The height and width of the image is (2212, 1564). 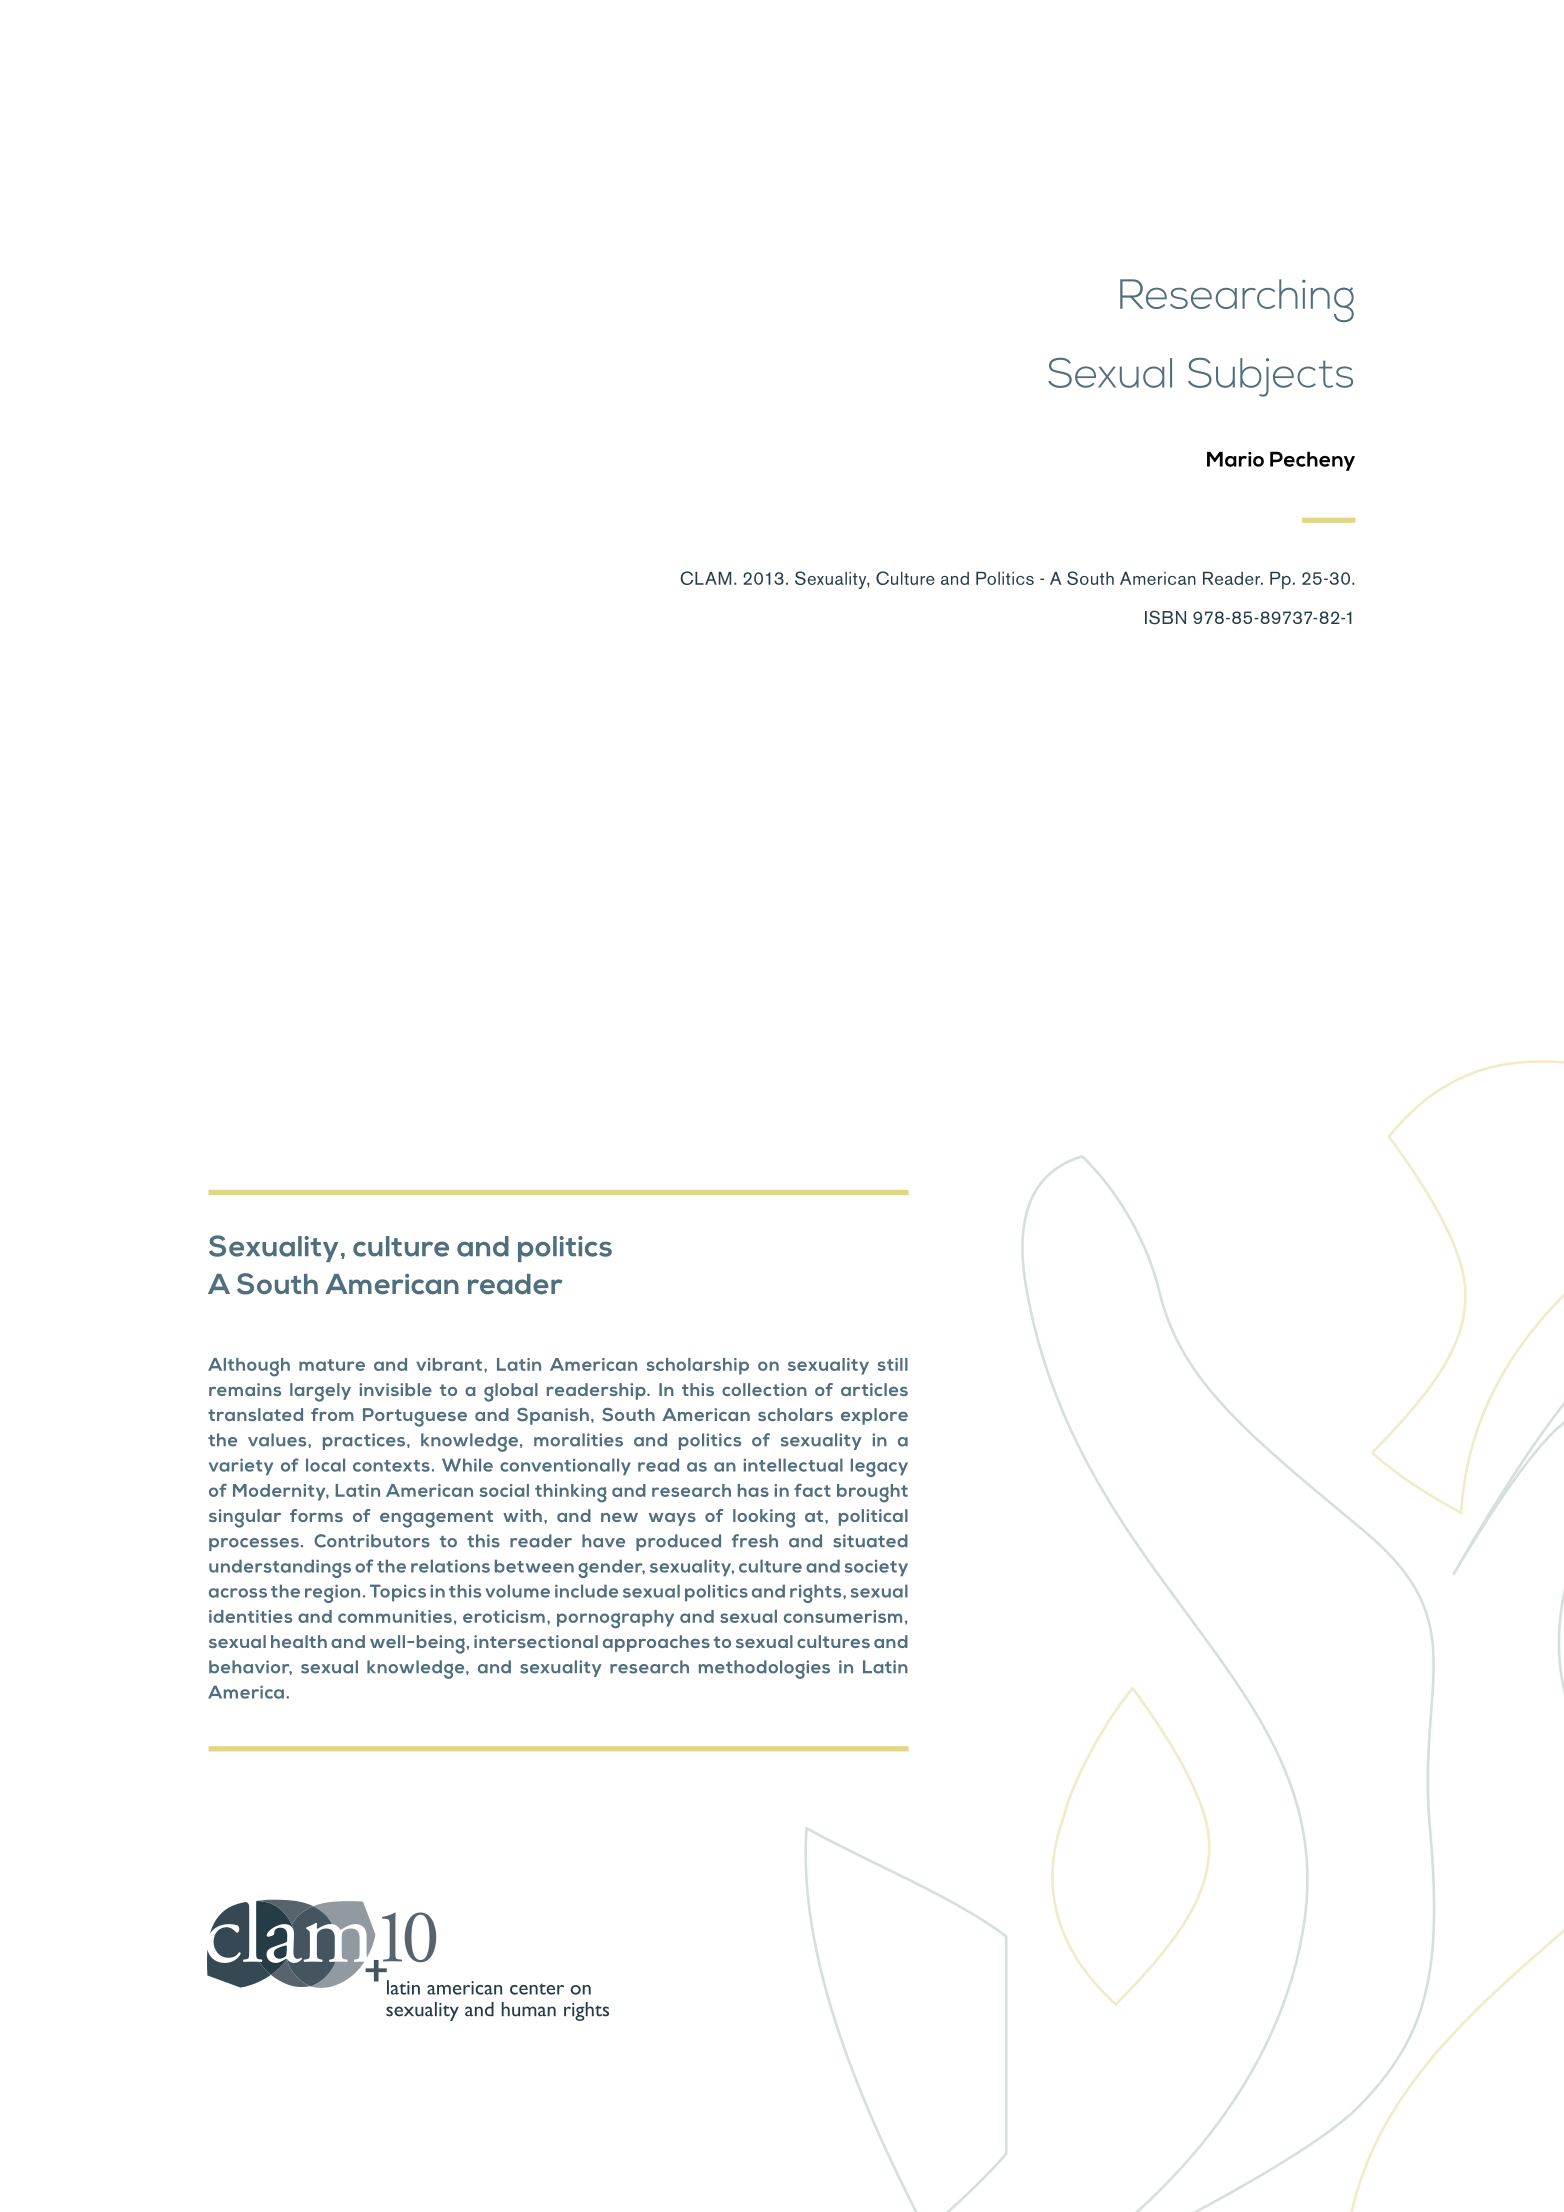 What do you see at coordinates (395, 1616) in the image?
I see `communities` at bounding box center [395, 1616].
